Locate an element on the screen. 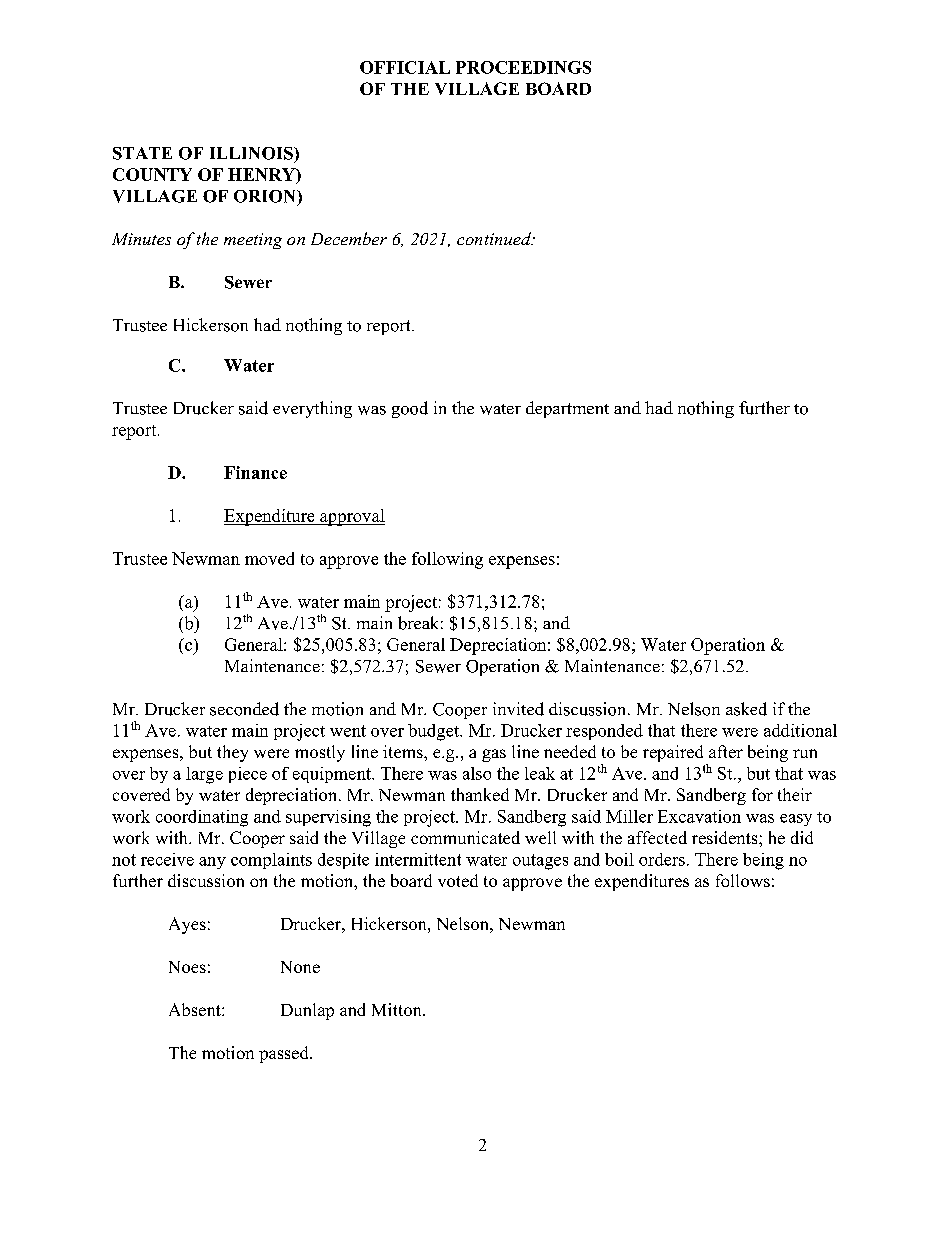 The height and width of the screenshot is (1233, 952). ILLINOIS is located at coordinates (252, 153).
